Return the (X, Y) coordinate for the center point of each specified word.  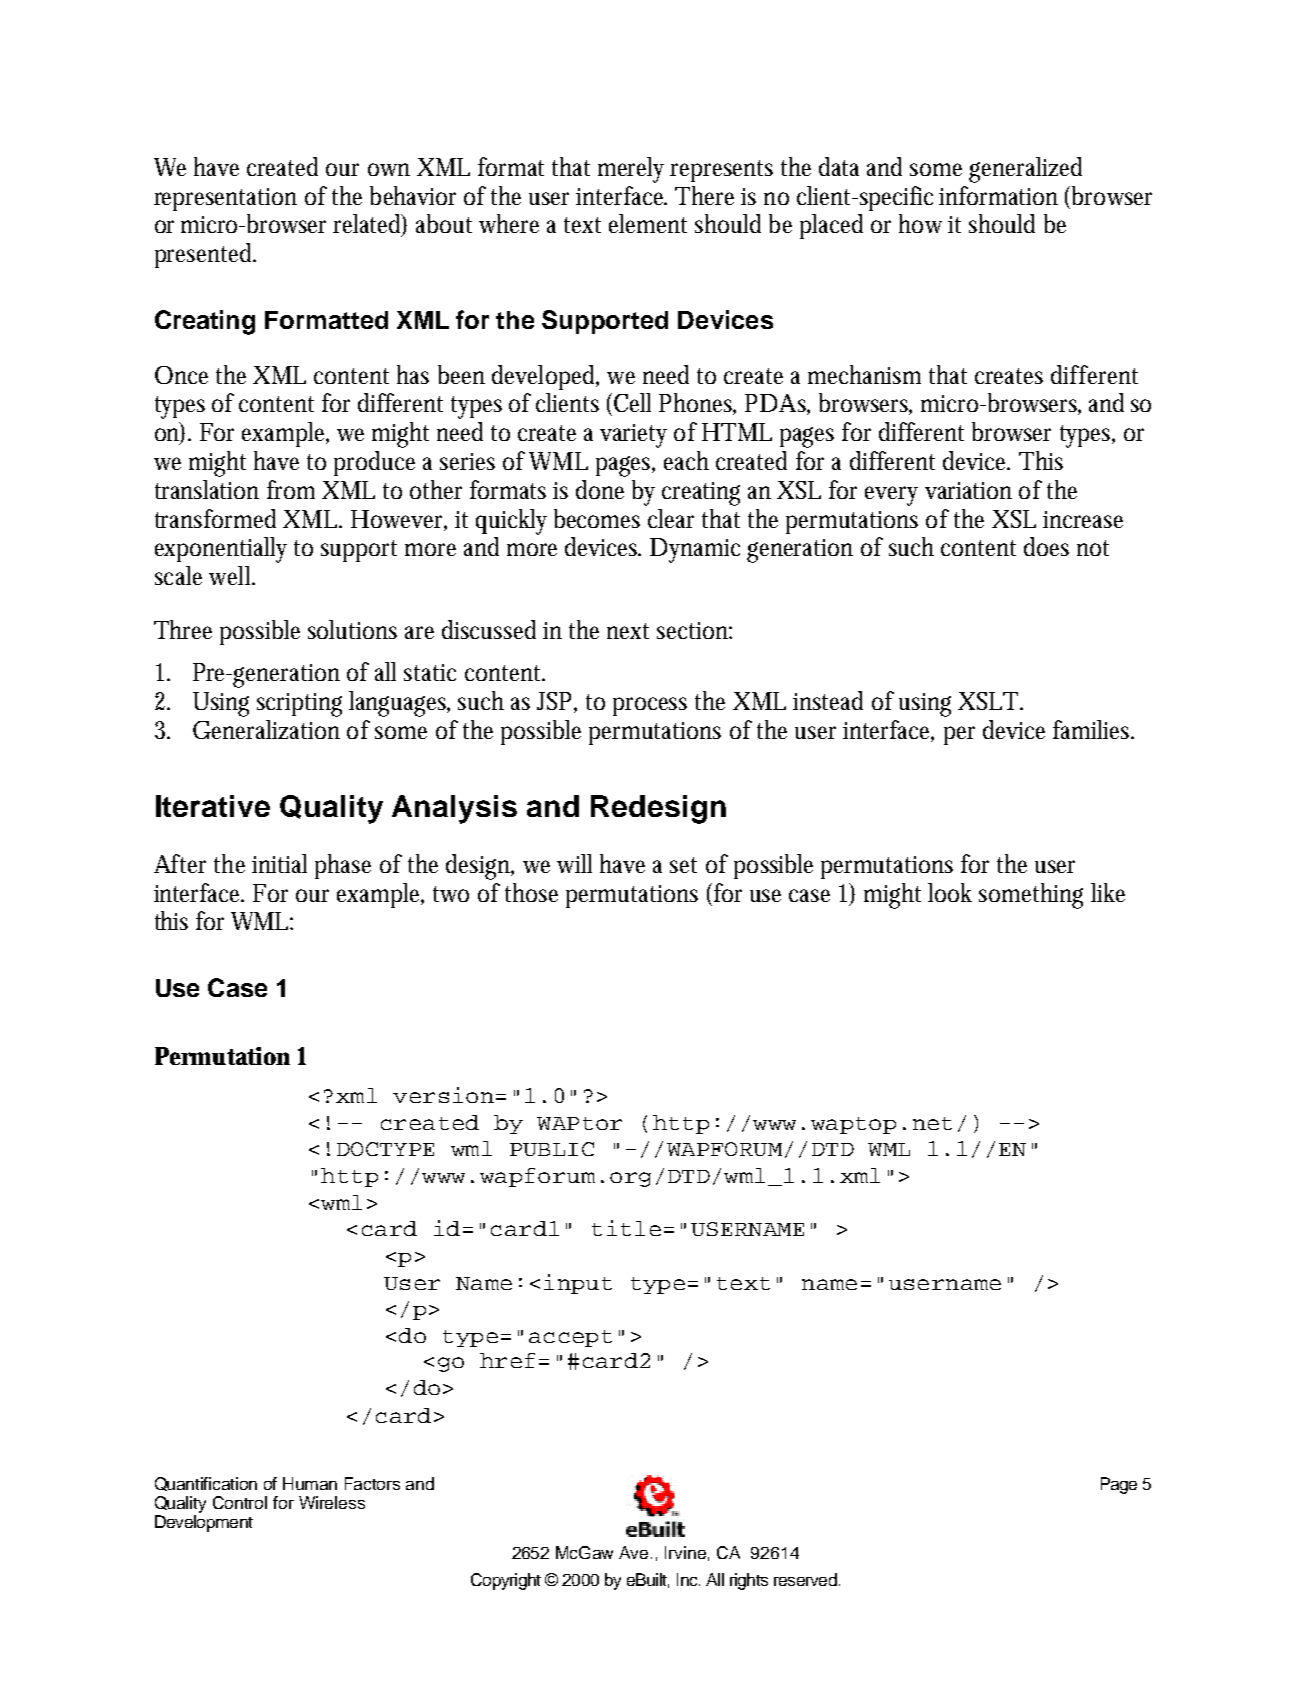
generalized (1025, 170)
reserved (805, 1579)
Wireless (332, 1502)
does (1046, 546)
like (1108, 892)
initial (279, 863)
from (291, 489)
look (950, 892)
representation (225, 199)
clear (671, 518)
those (531, 892)
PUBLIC (552, 1149)
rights (749, 1581)
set (683, 865)
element (648, 223)
